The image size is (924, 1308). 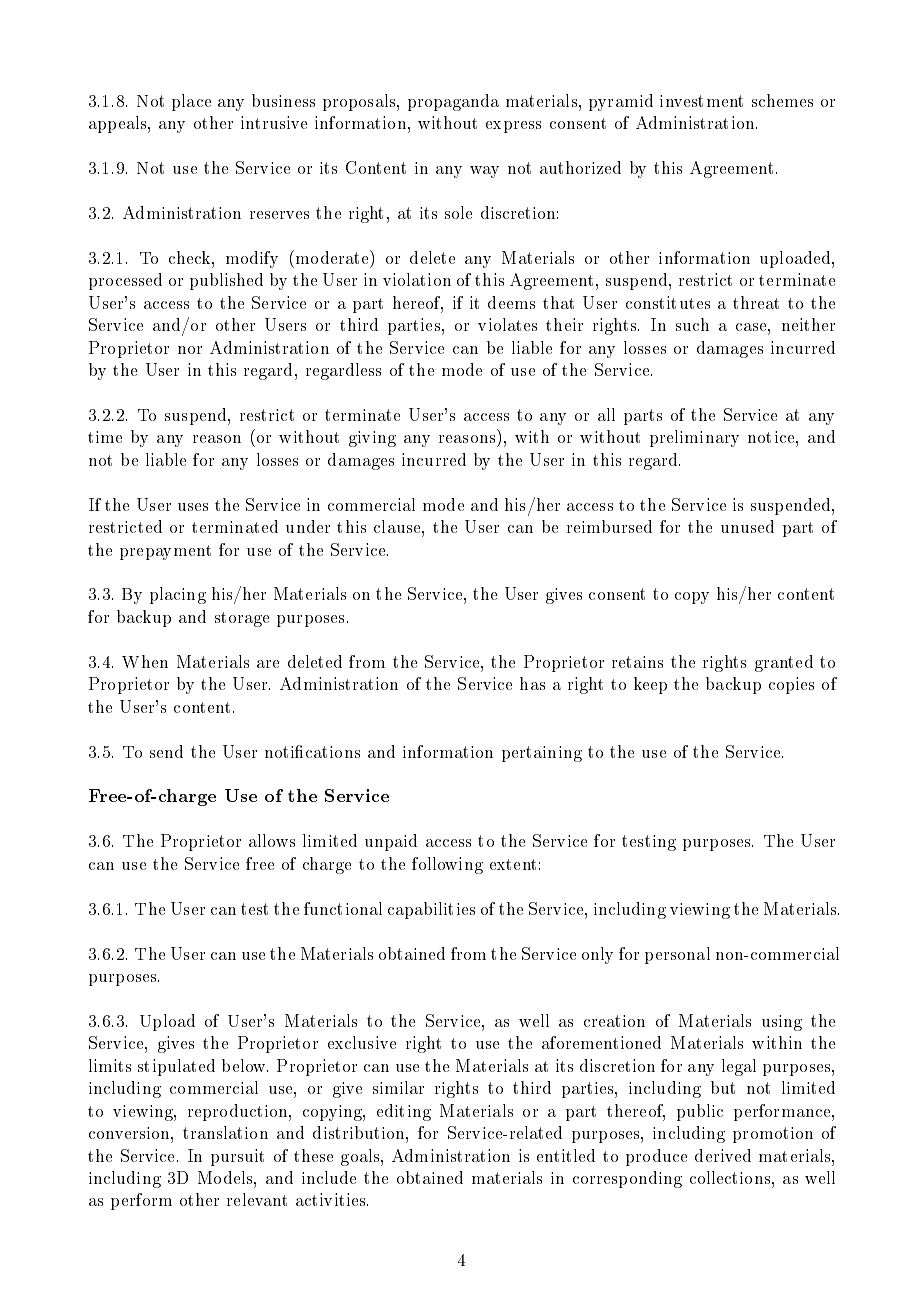 I want to click on editing, so click(x=404, y=1112).
